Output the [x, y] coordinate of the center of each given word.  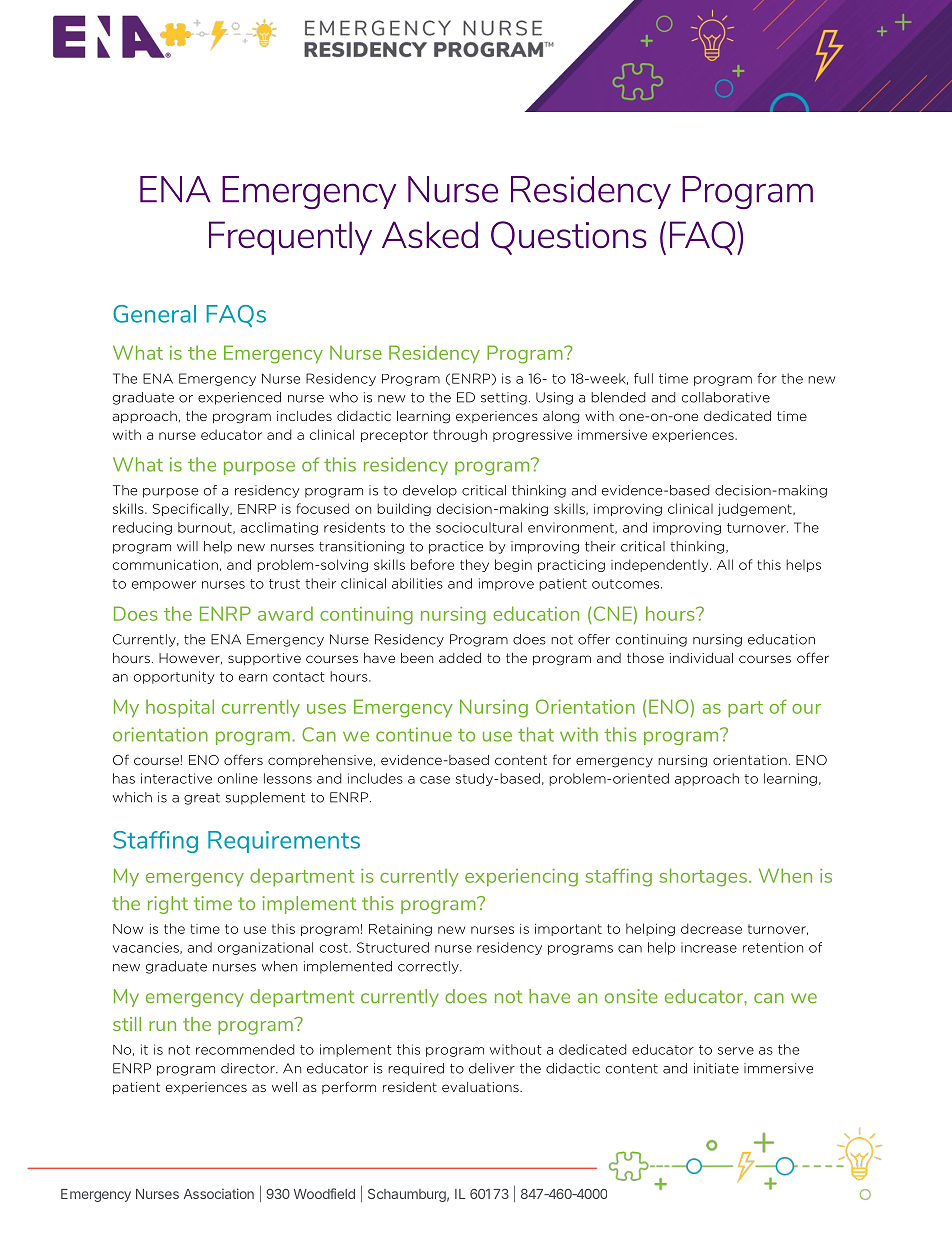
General [154, 314]
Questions [569, 238]
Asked [430, 234]
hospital [180, 708]
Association [219, 1193]
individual [701, 658]
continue [414, 734]
